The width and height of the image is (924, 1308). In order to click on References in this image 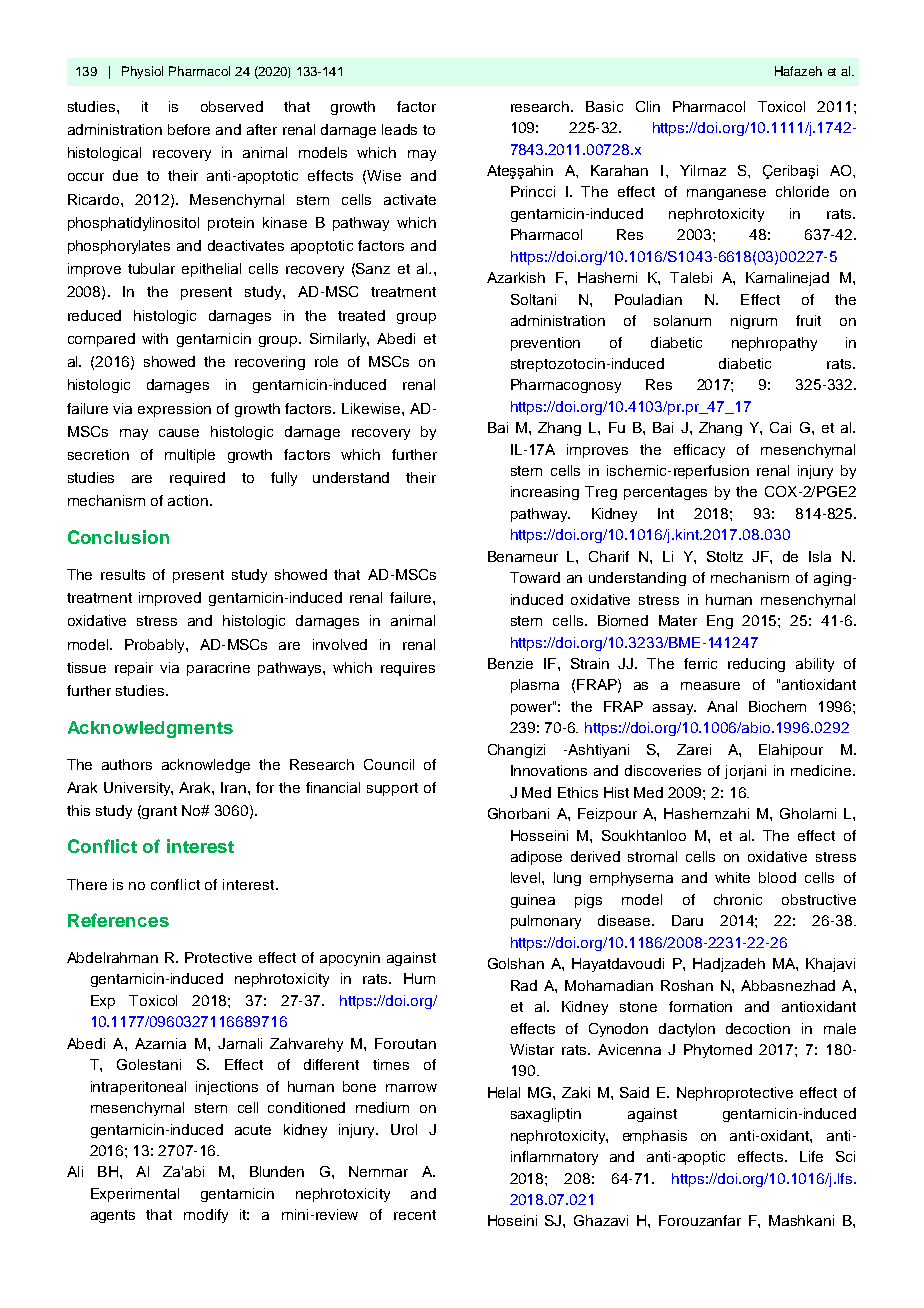, I will do `click(118, 920)`.
